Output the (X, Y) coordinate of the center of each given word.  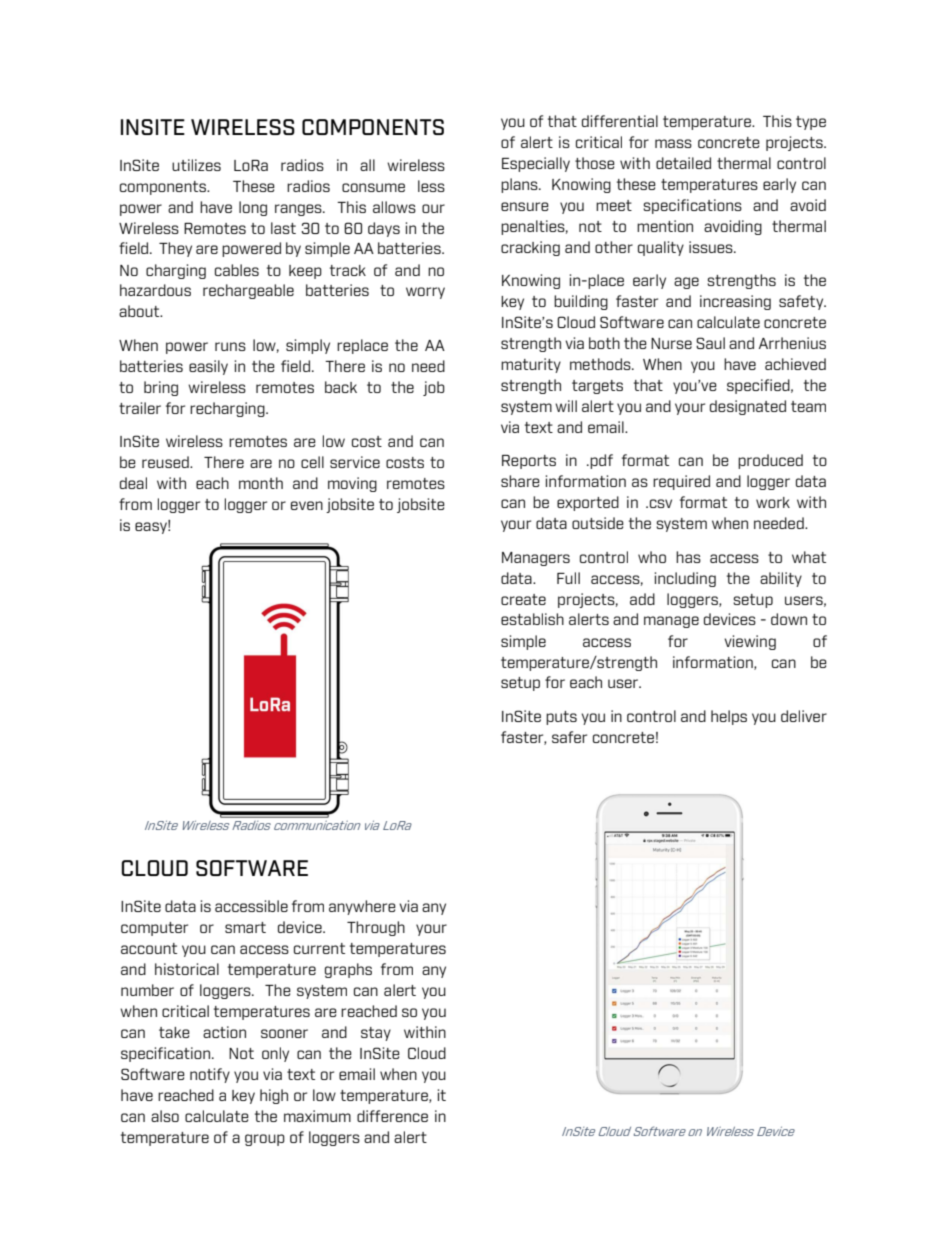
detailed (683, 163)
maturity (531, 365)
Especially (536, 164)
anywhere (362, 907)
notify (210, 1075)
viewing (750, 642)
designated (748, 407)
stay (376, 1034)
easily (208, 367)
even (307, 505)
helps (729, 717)
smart (245, 927)
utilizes (196, 165)
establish (532, 619)
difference (392, 1116)
